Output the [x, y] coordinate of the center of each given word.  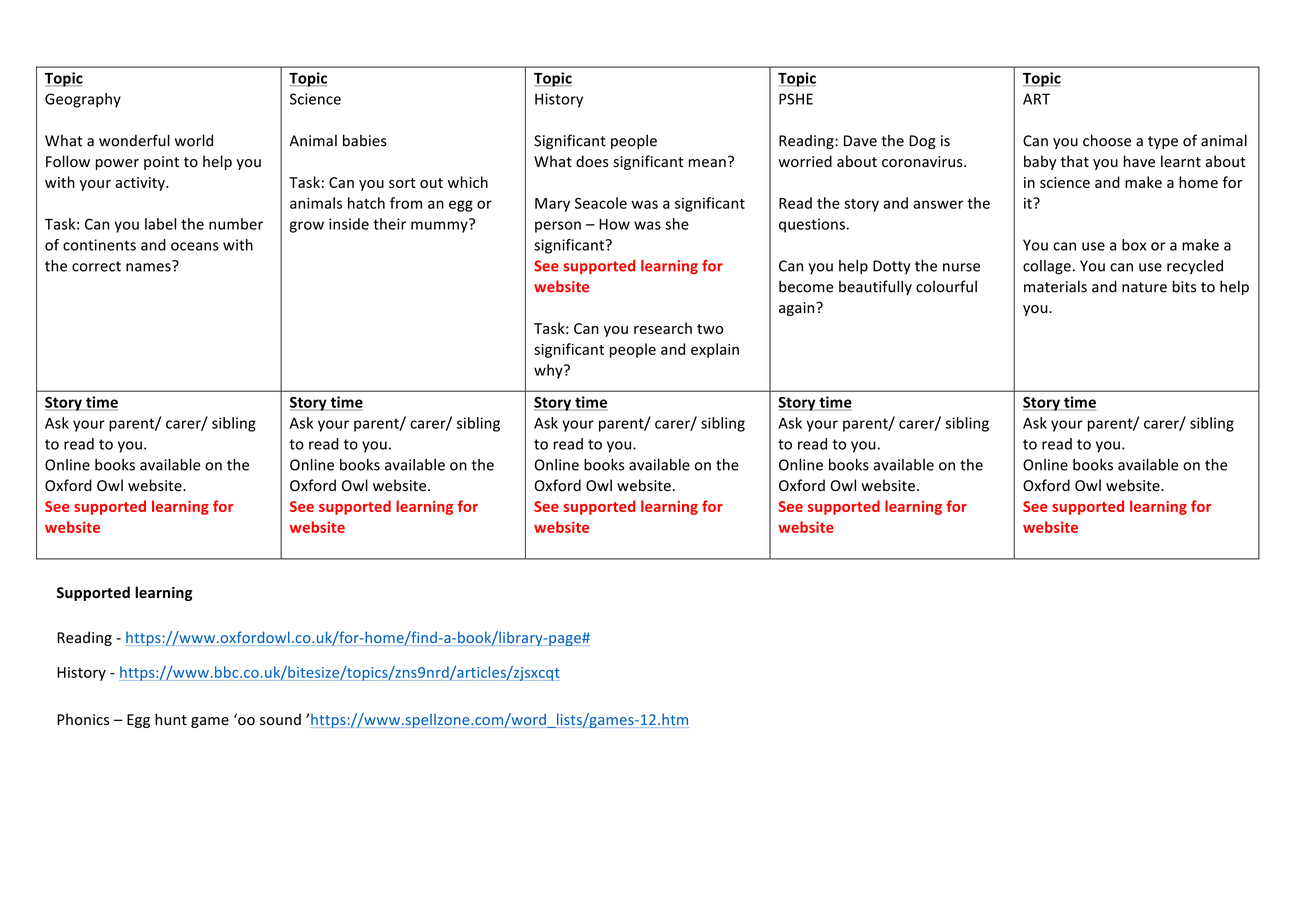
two [710, 329]
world [194, 140]
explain [715, 350]
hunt [171, 719]
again [798, 309]
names [149, 266]
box [1134, 245]
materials [1055, 286]
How [614, 224]
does [592, 161]
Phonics [83, 719]
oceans [195, 246]
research [663, 328]
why [549, 371]
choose [1107, 140]
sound [280, 719]
